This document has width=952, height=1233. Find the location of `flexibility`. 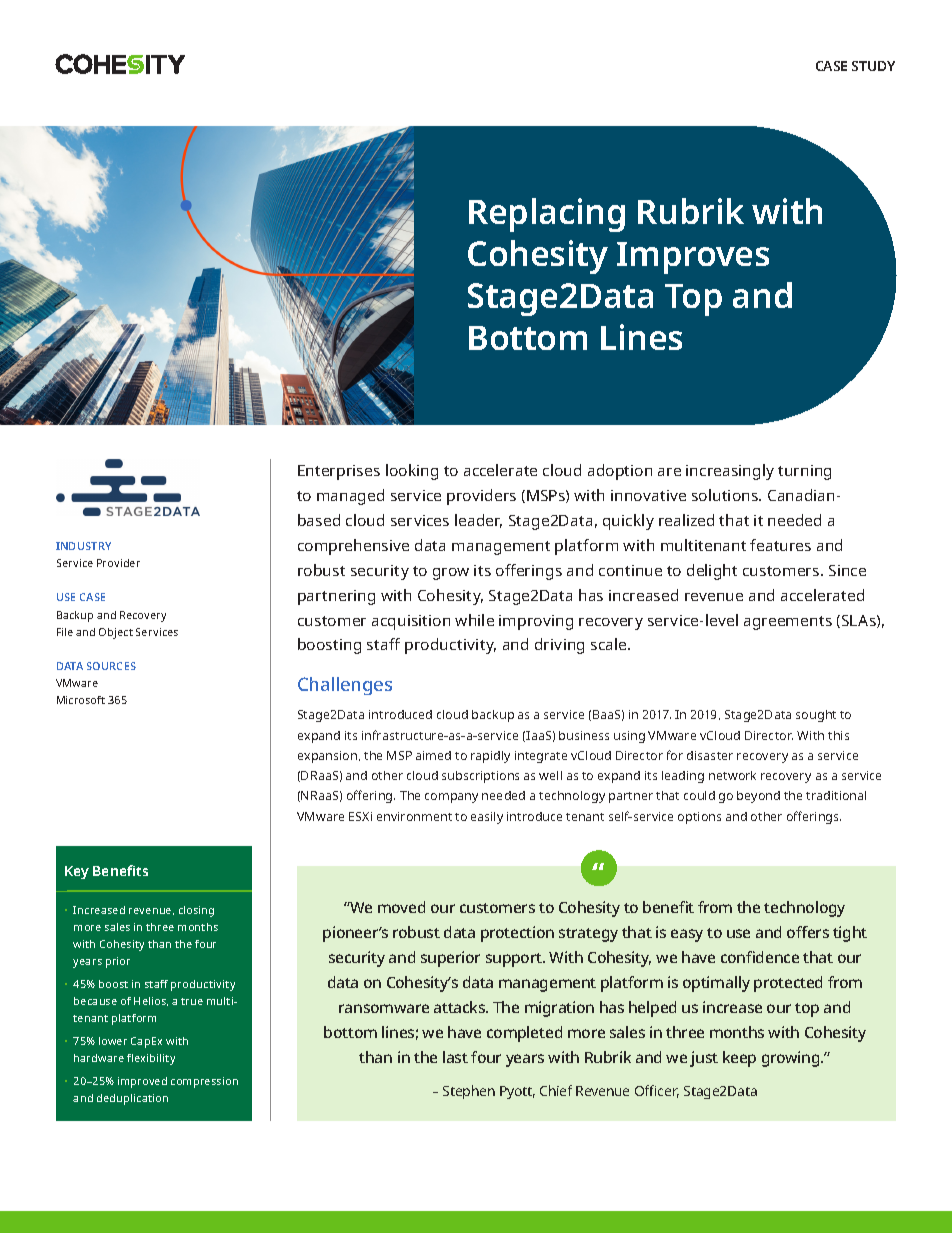

flexibility is located at coordinates (151, 1059).
